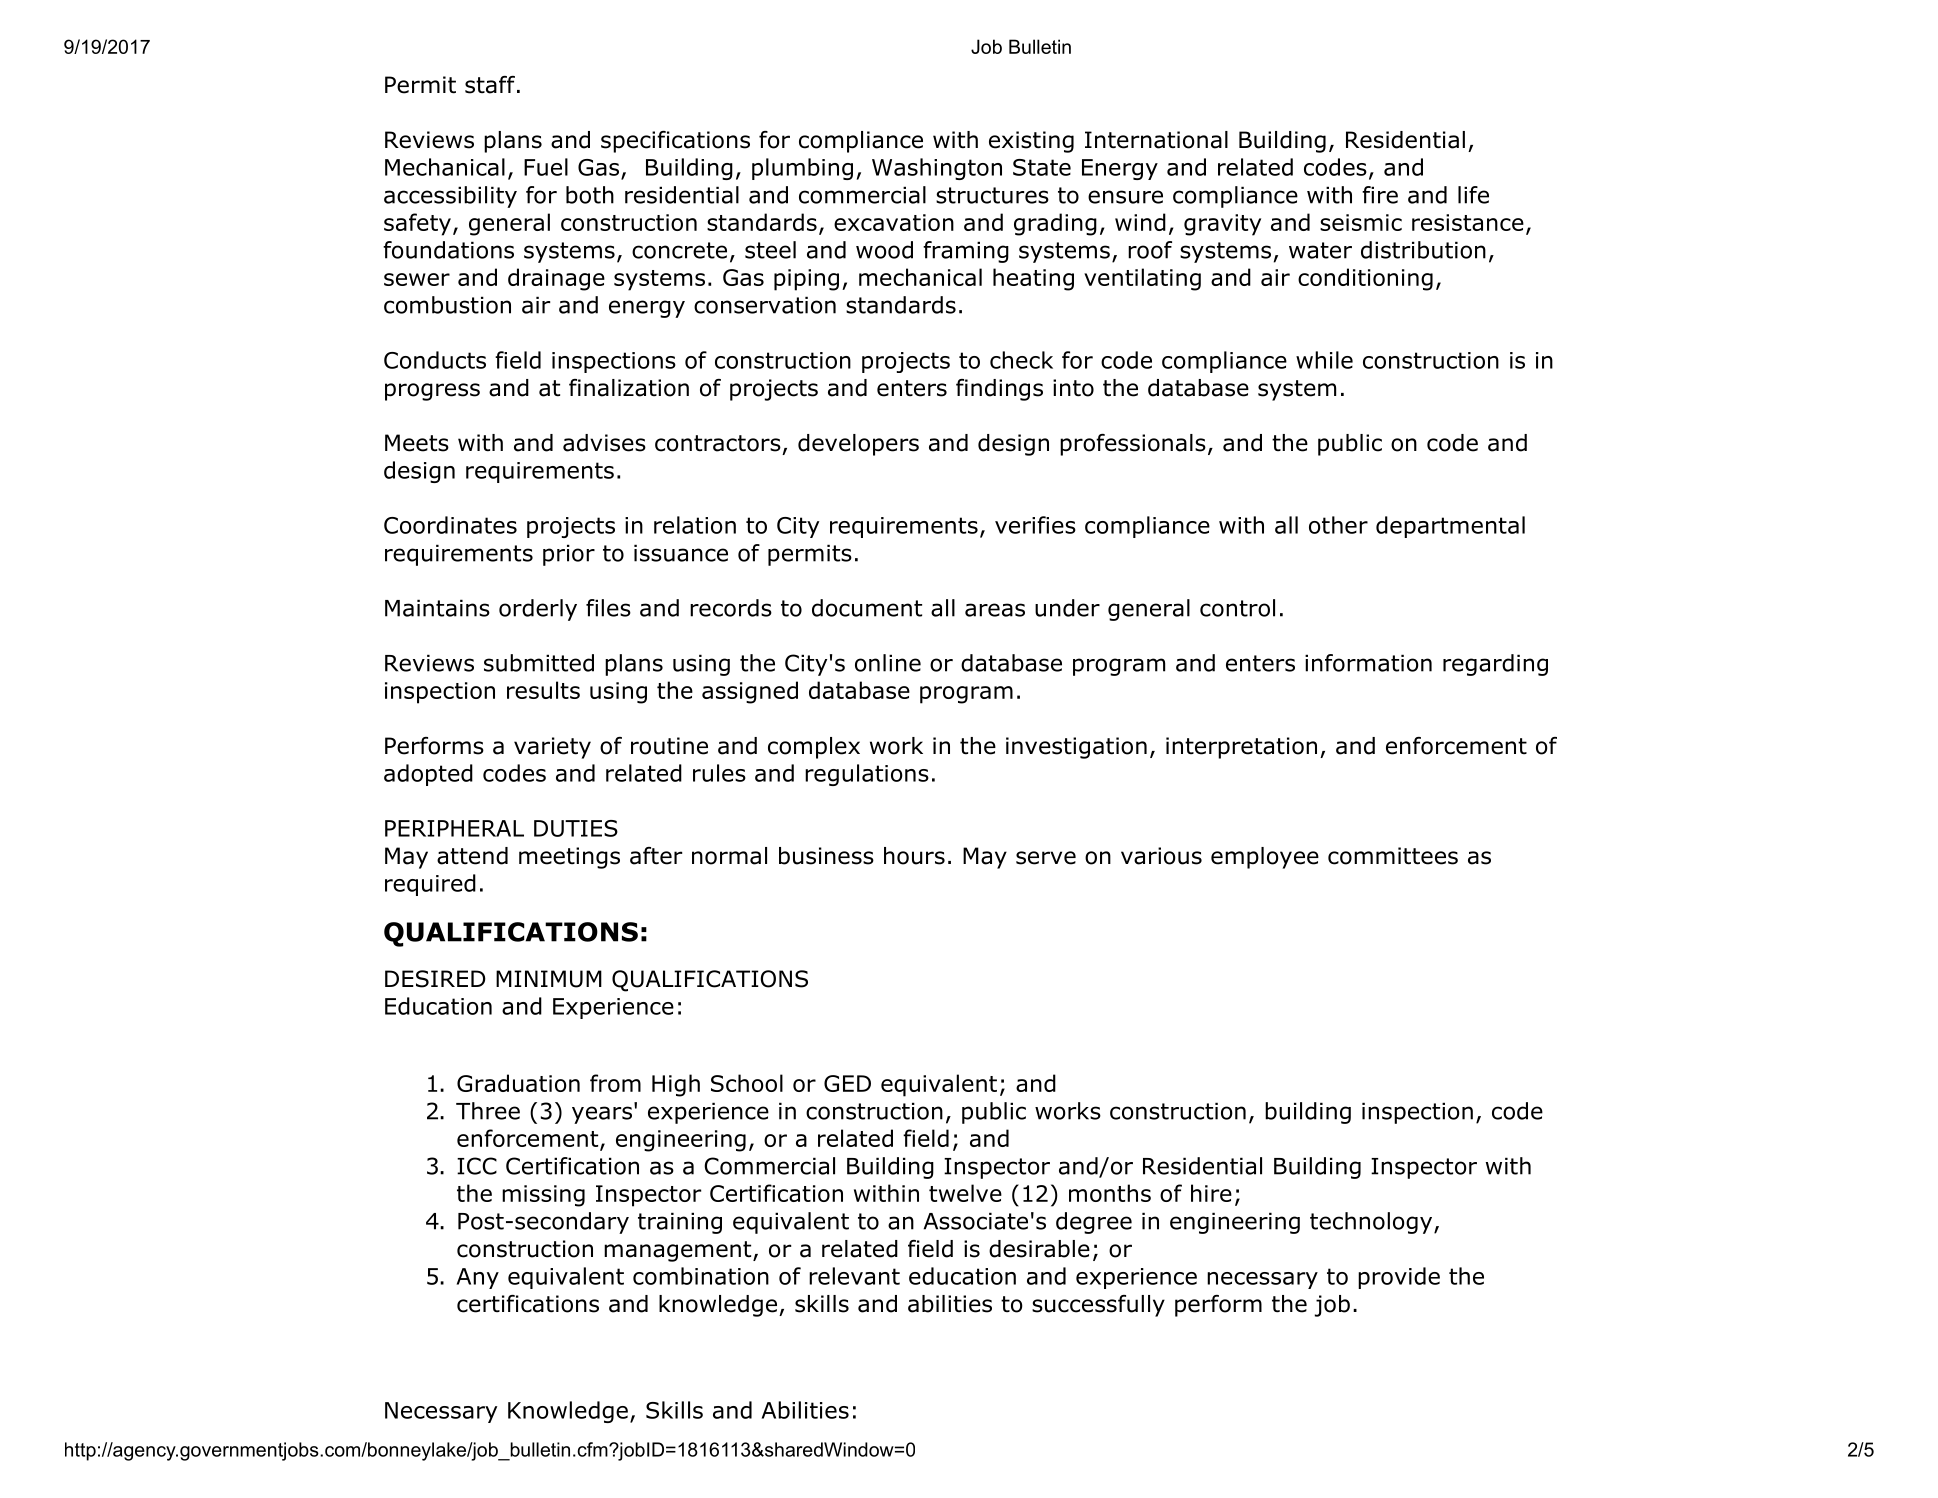  I want to click on fire, so click(1380, 195).
